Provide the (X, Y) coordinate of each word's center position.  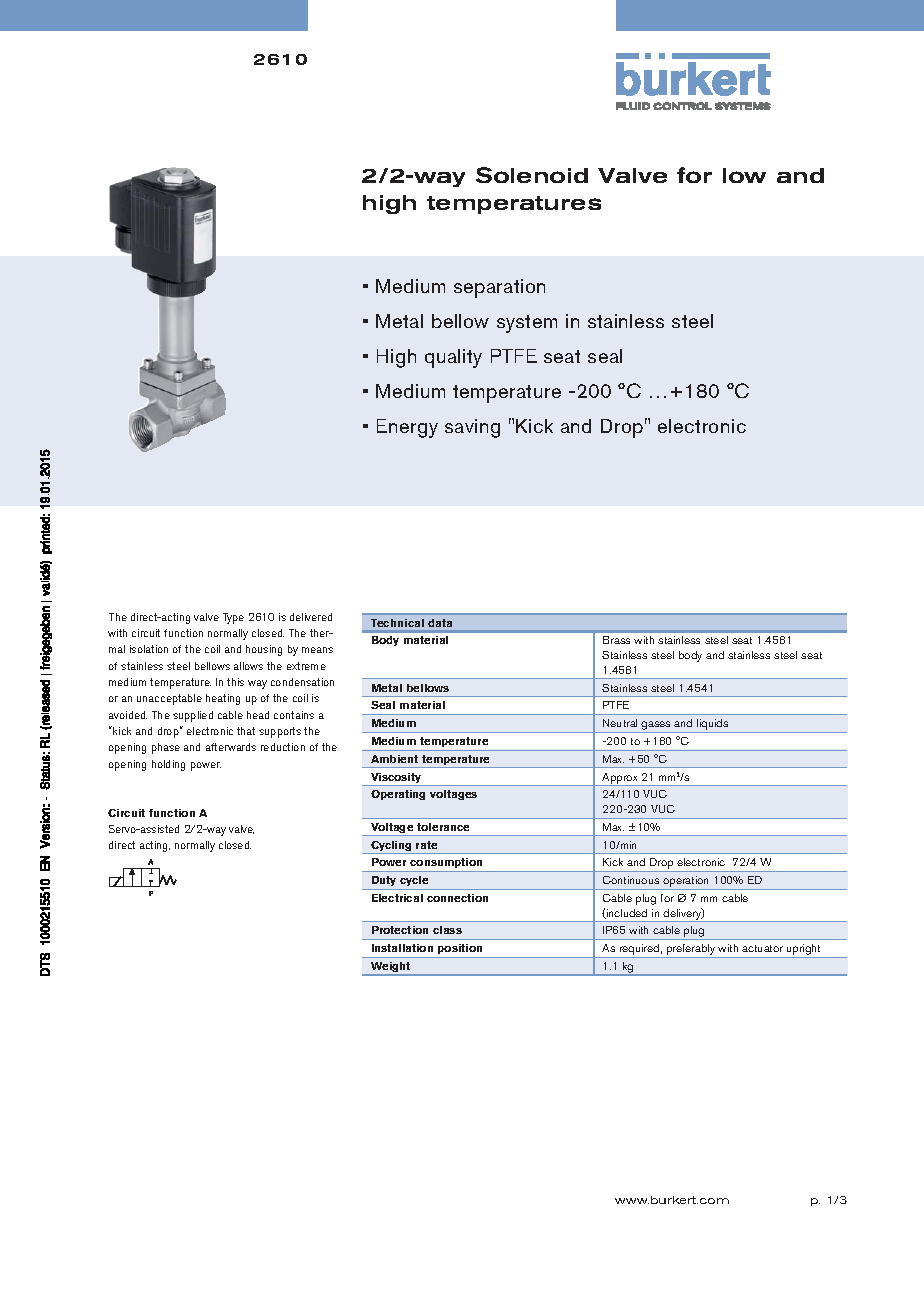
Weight (391, 968)
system (527, 324)
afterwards (231, 747)
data (440, 623)
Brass (616, 640)
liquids (713, 726)
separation (499, 288)
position (460, 949)
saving (472, 428)
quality (453, 358)
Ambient (394, 759)
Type (233, 618)
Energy (407, 428)
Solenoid (532, 175)
